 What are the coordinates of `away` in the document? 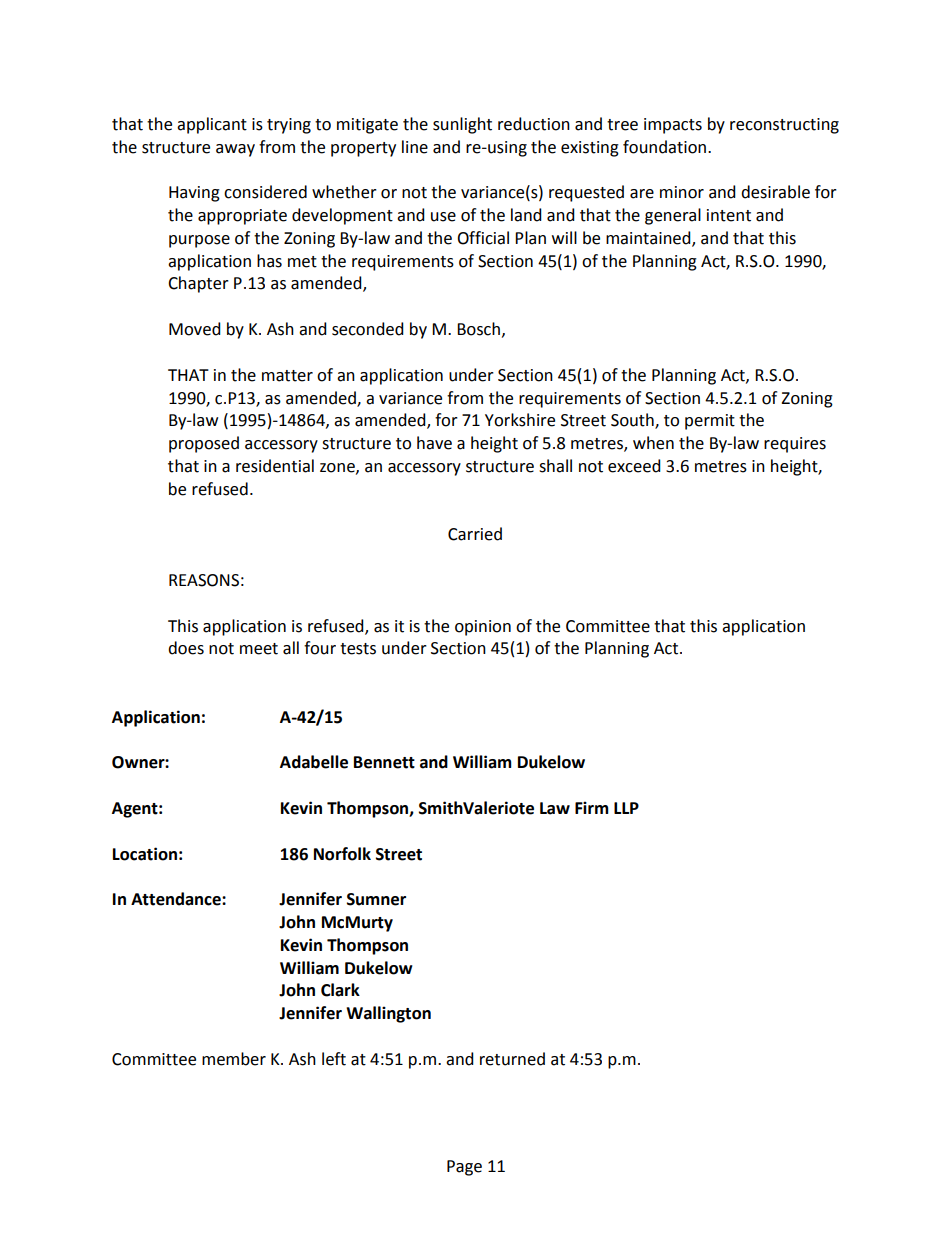 It's located at (235, 150).
